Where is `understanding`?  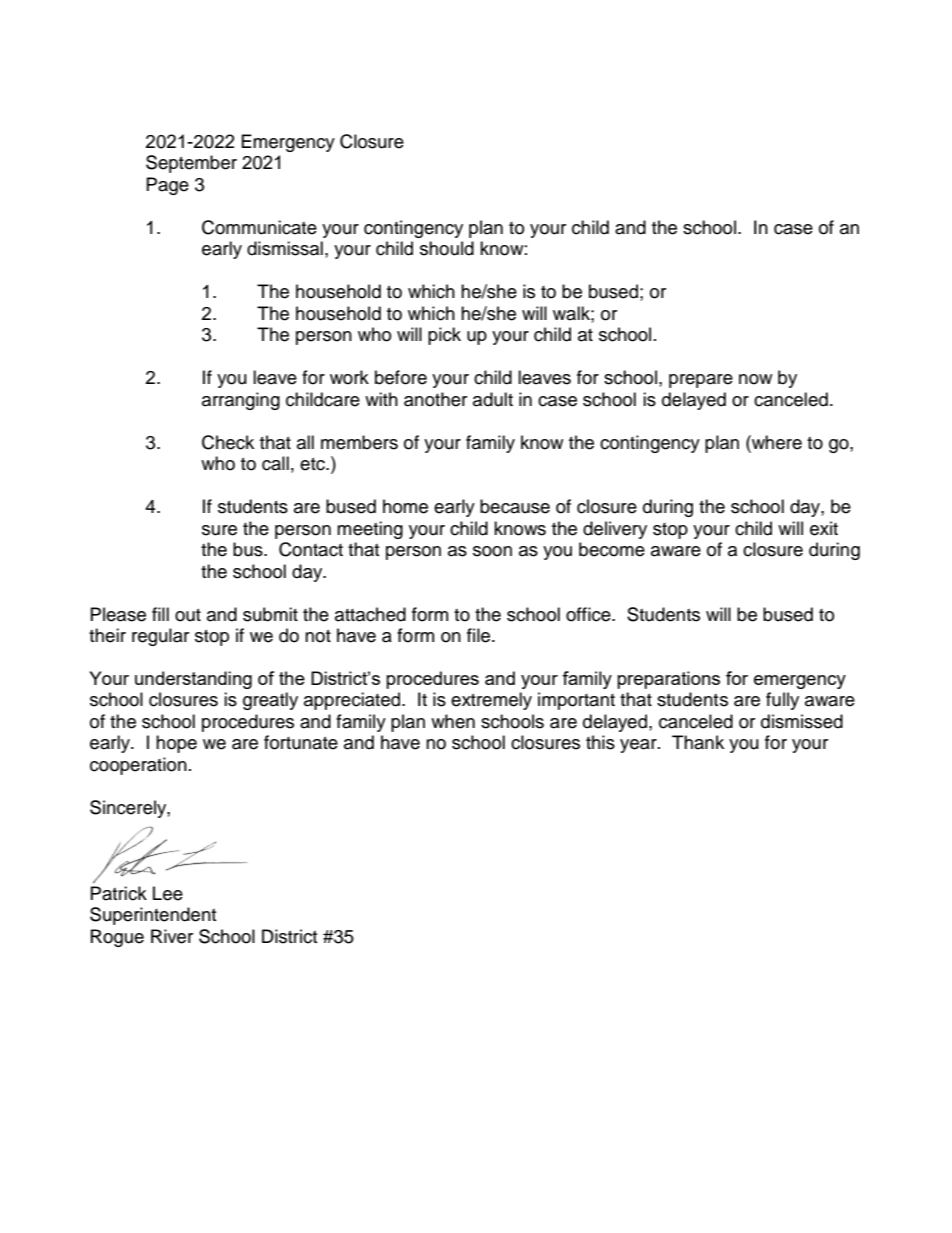
understanding is located at coordinates (193, 680).
